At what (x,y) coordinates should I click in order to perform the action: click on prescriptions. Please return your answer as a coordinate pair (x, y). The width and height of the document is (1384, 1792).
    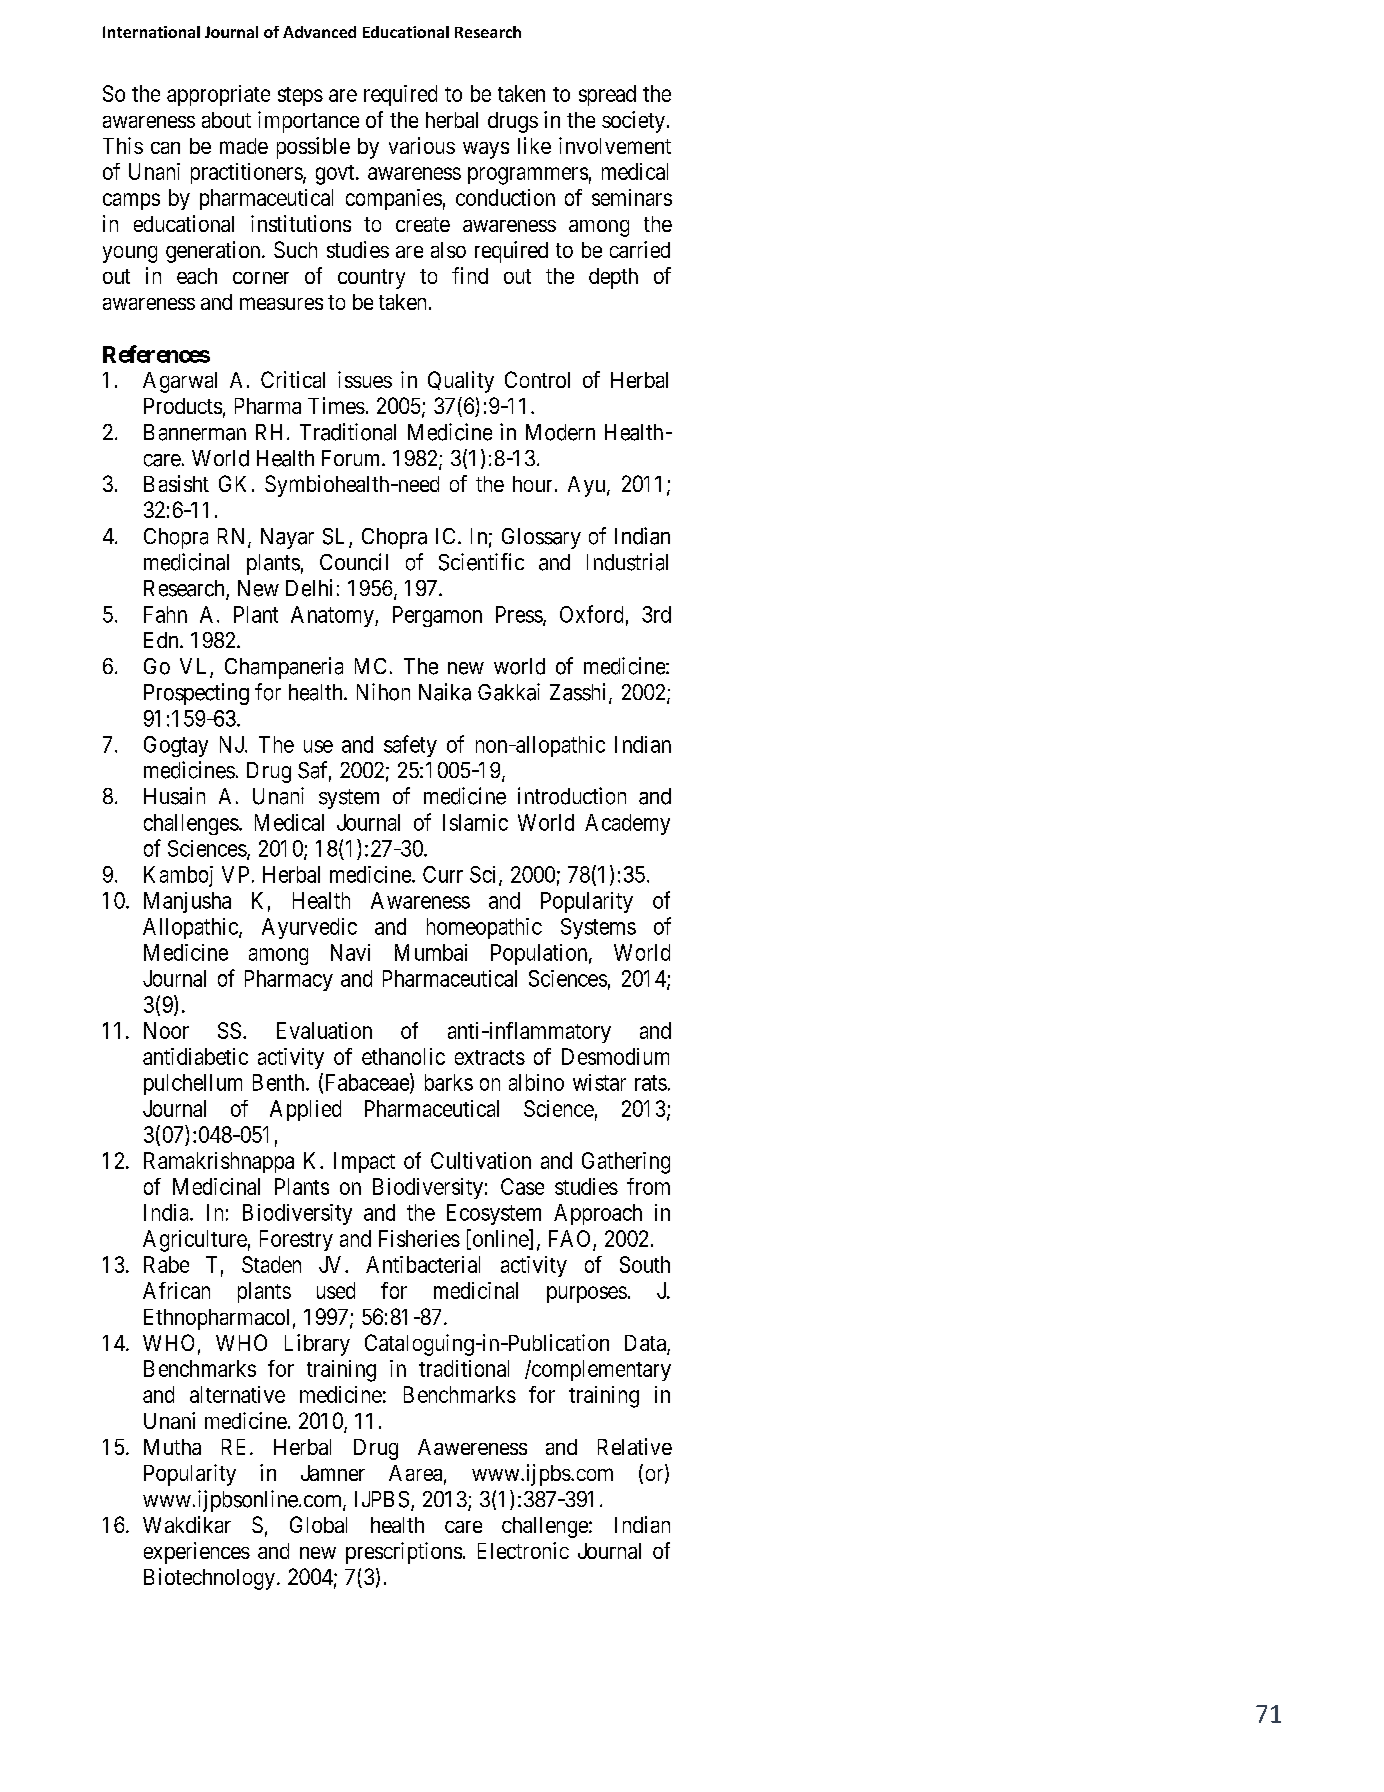
    Looking at the image, I should click on (404, 1553).
